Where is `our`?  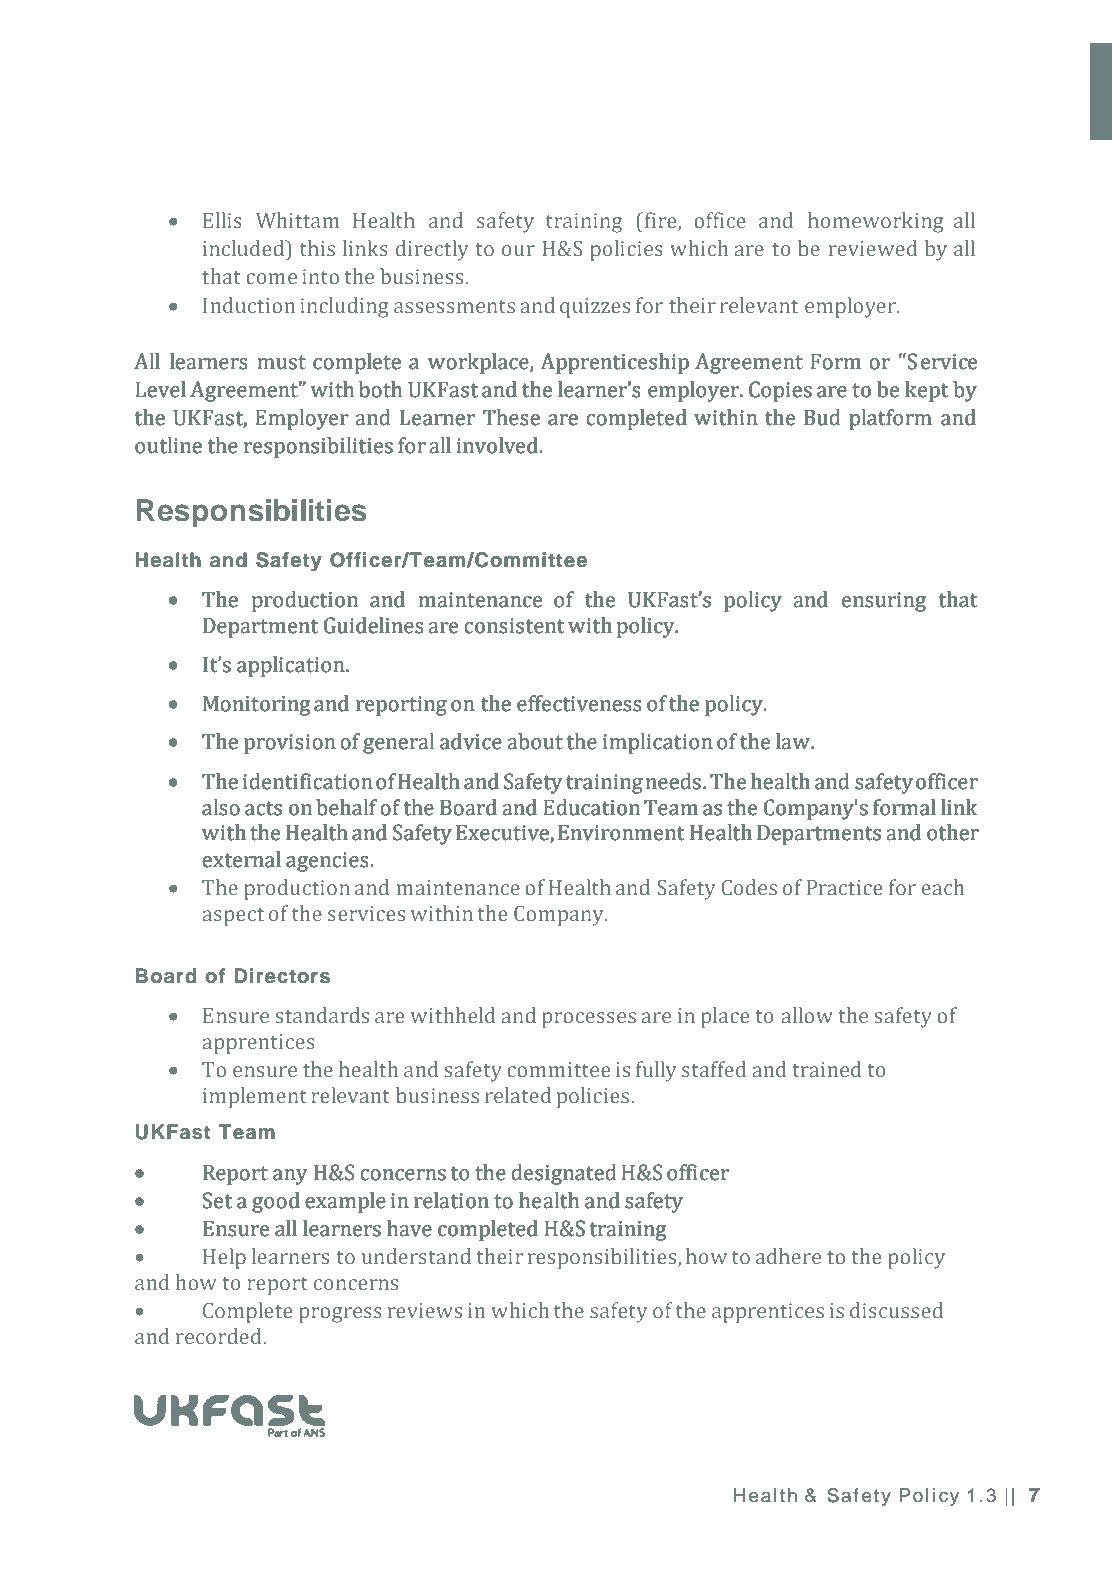 our is located at coordinates (518, 250).
